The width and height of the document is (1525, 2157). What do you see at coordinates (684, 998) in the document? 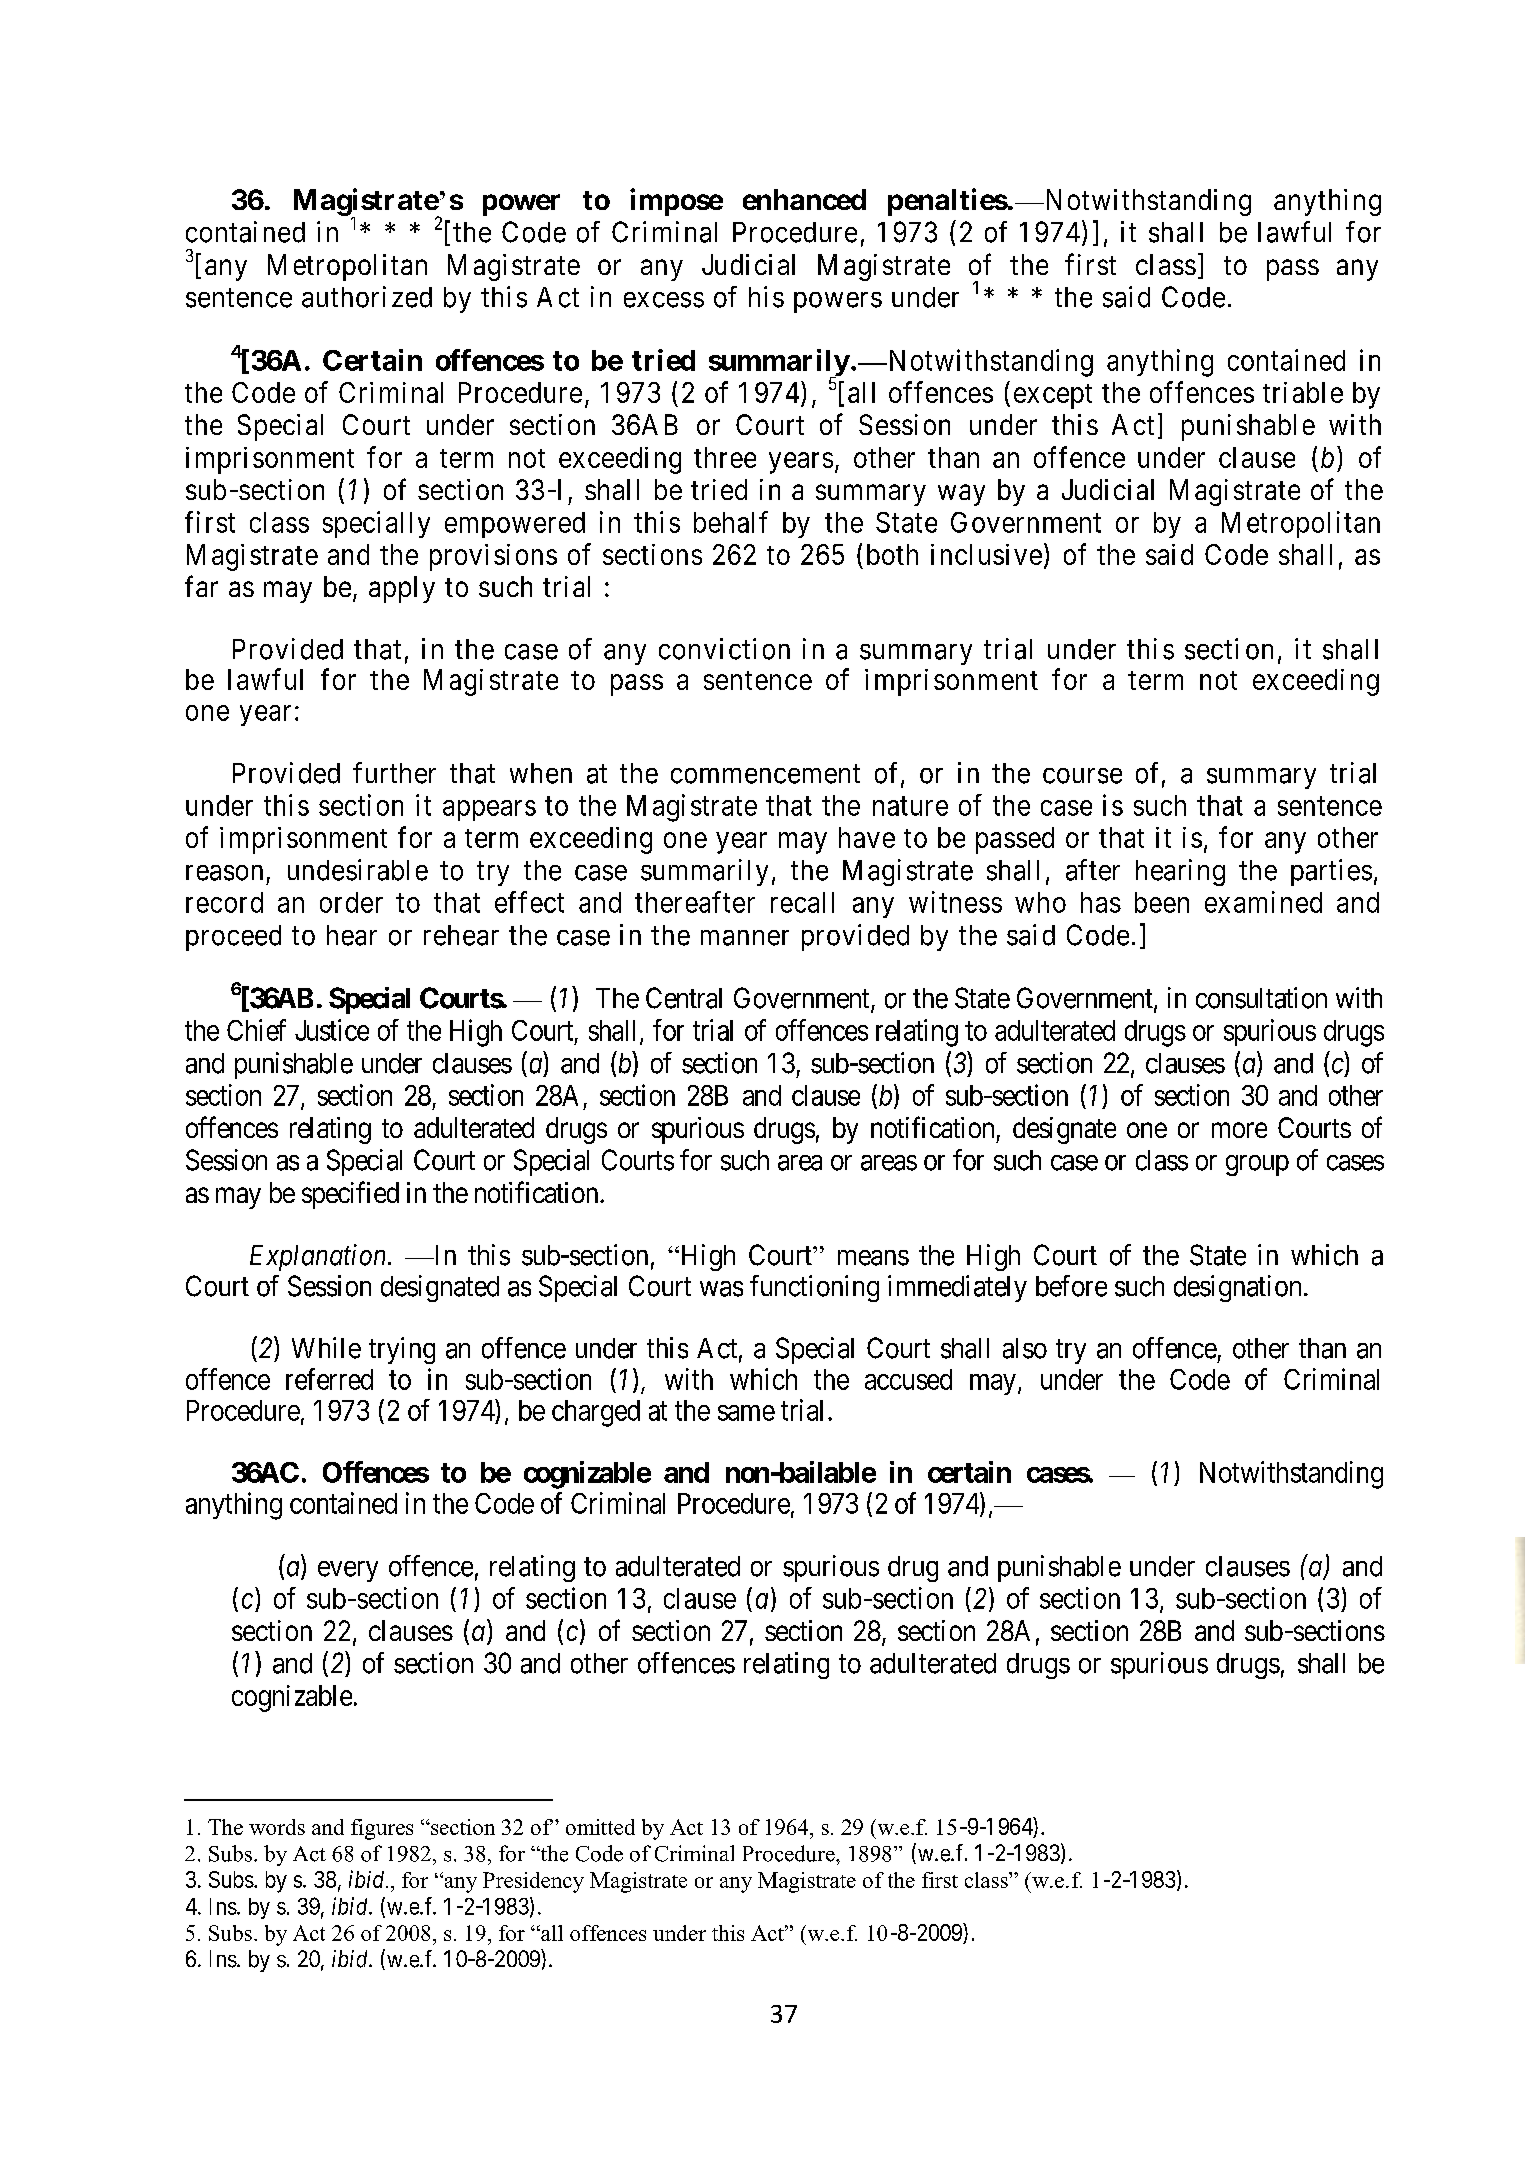
I see `Central` at bounding box center [684, 998].
